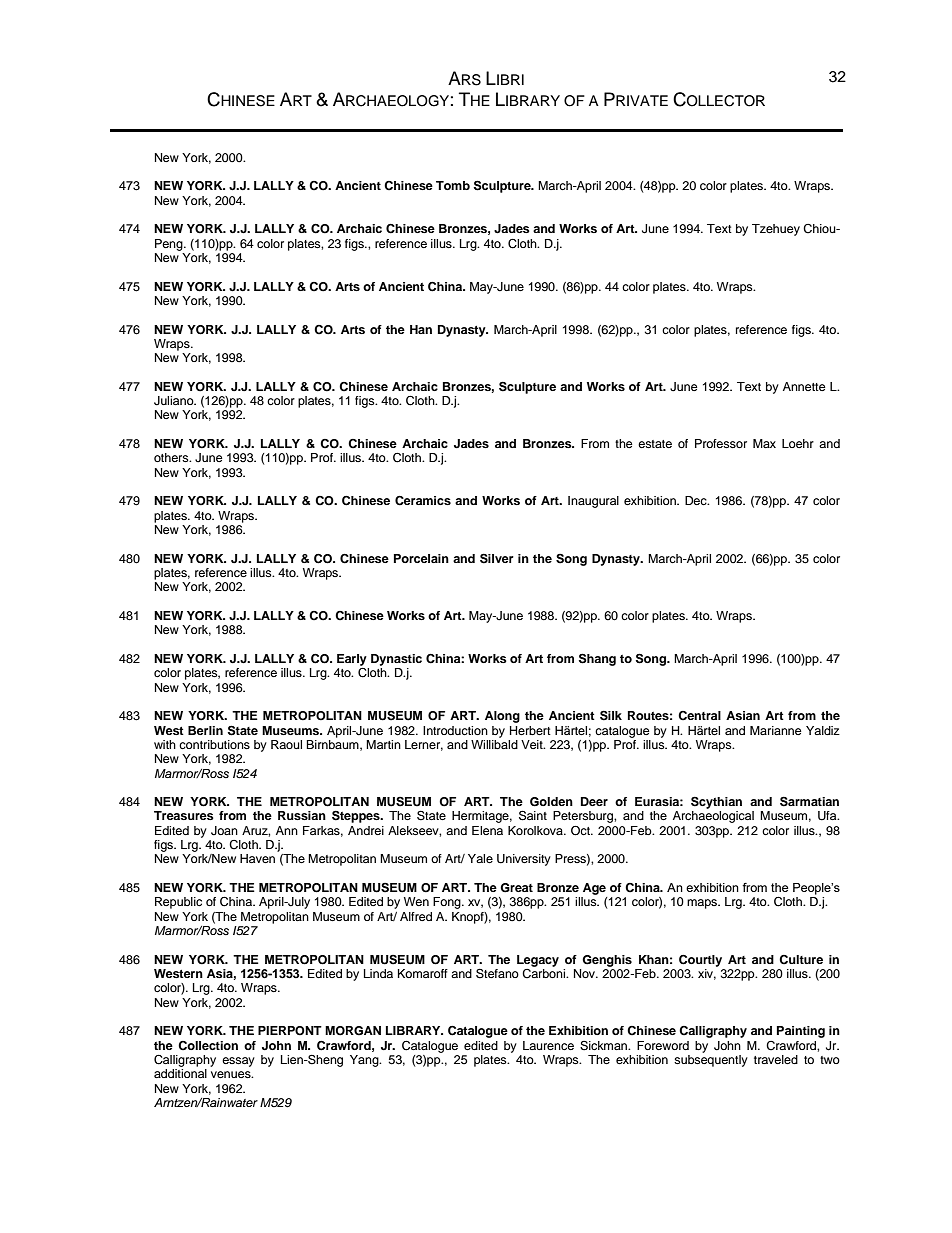 The height and width of the screenshot is (1233, 952). Describe the element at coordinates (804, 386) in the screenshot. I see `Annette` at that location.
